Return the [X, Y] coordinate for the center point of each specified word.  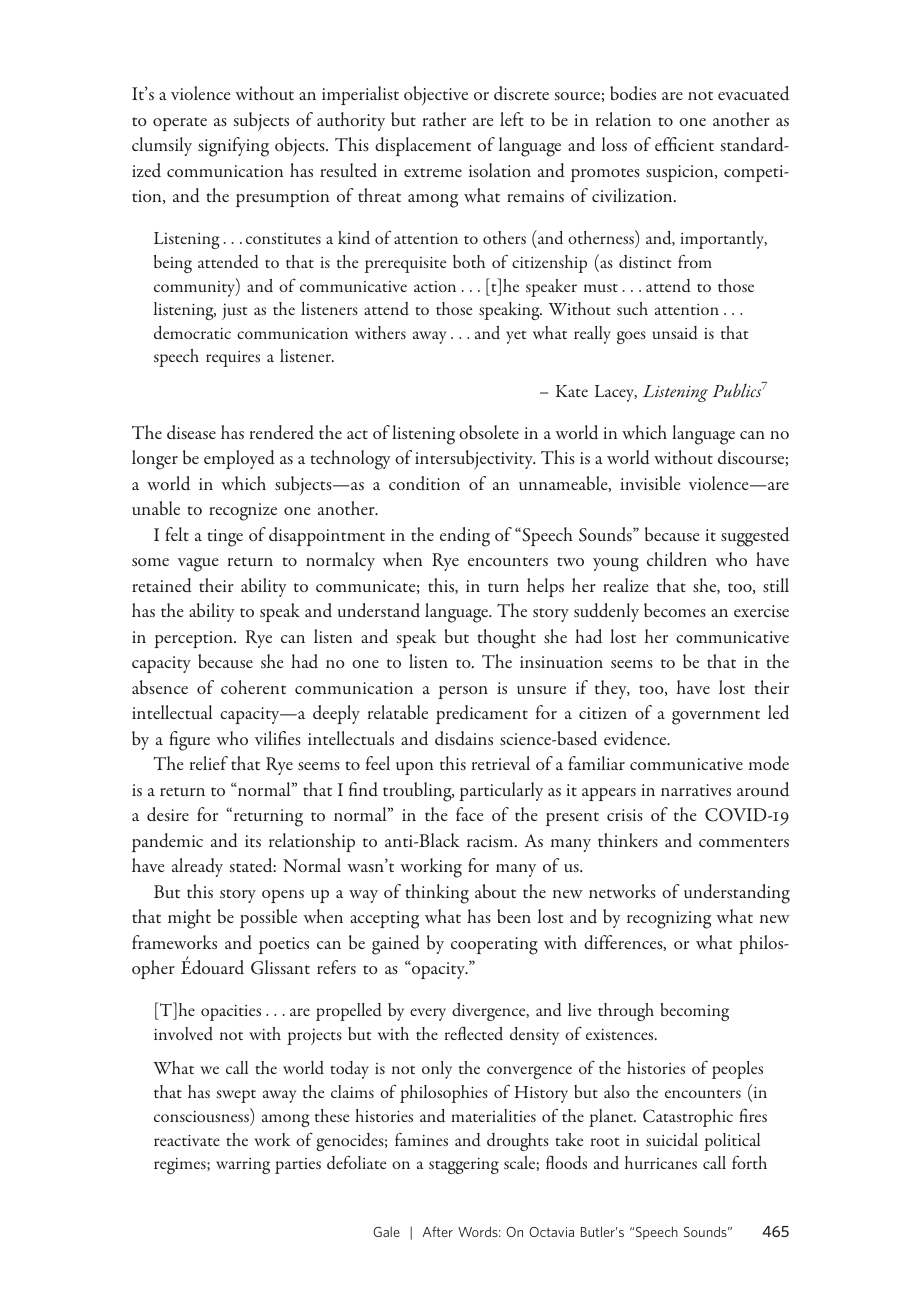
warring [243, 1166]
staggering [464, 1166]
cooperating [494, 946]
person [463, 692]
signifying [233, 147]
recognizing [669, 920]
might [189, 919]
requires [233, 359]
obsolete [489, 432]
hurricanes [661, 1162]
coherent [253, 687]
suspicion [681, 173]
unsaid [675, 333]
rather [444, 119]
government [716, 717]
